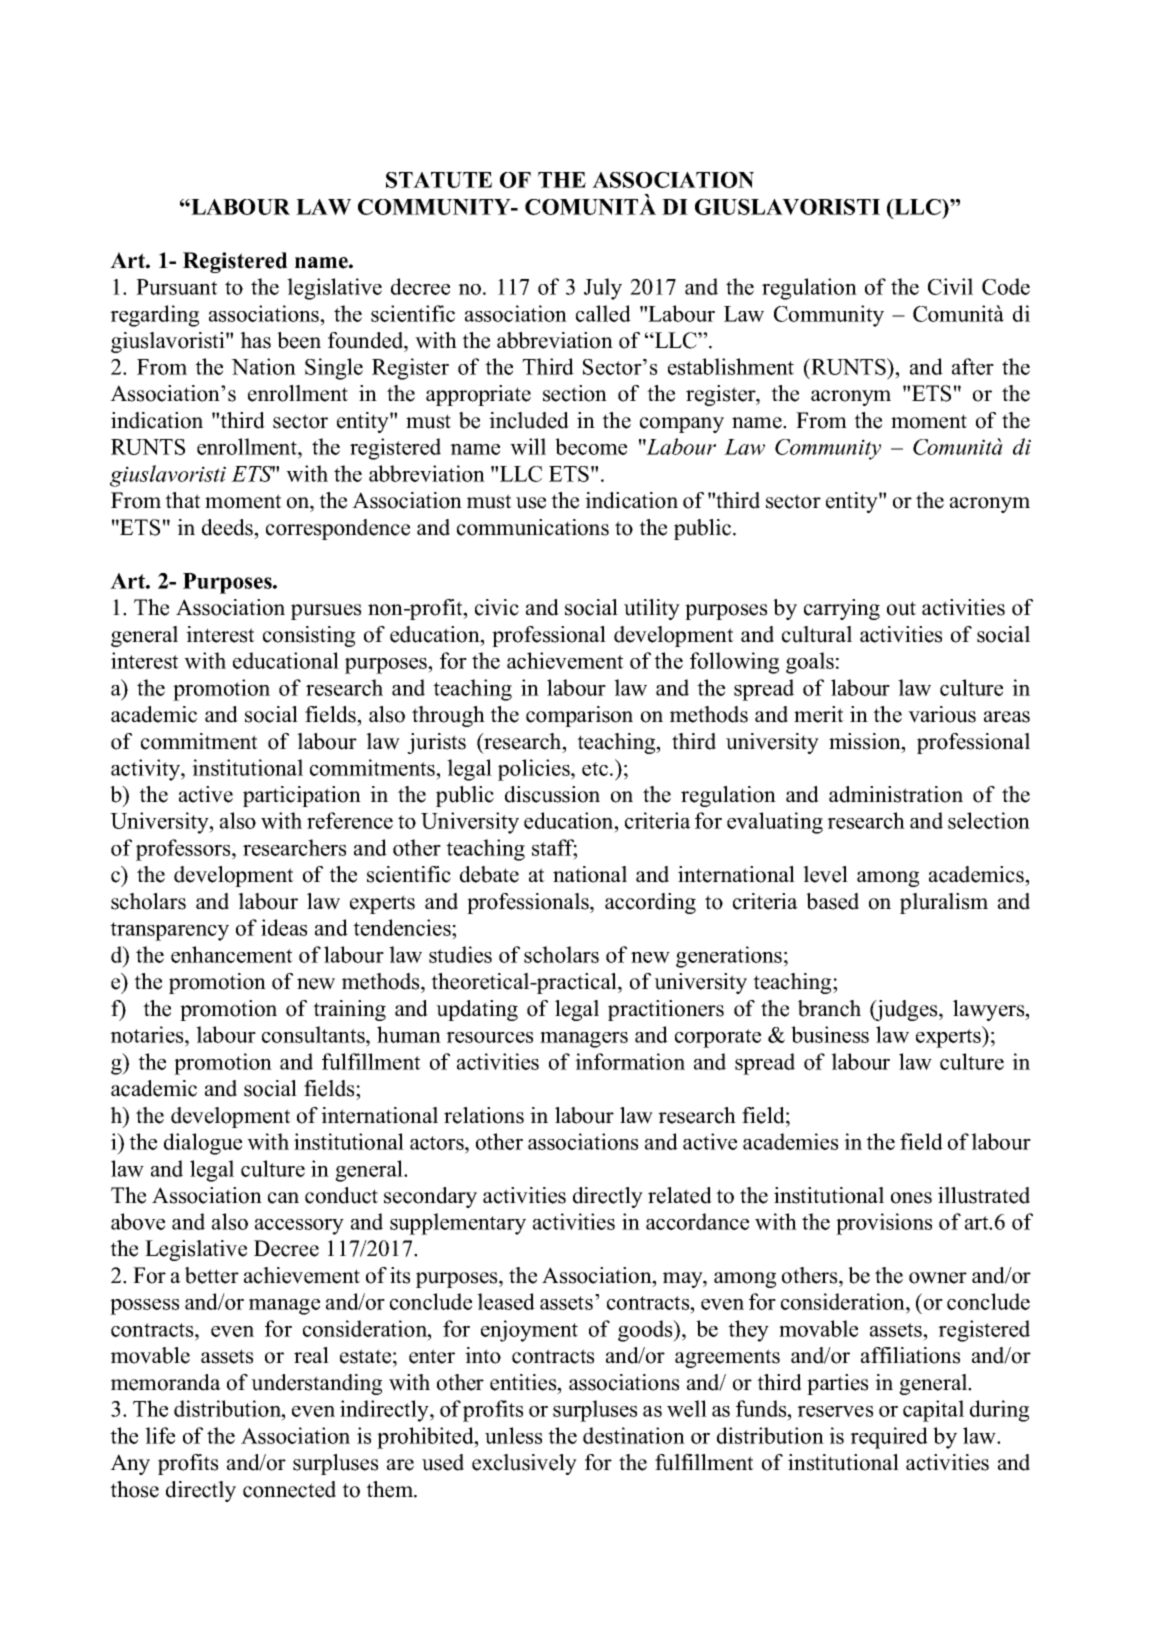 This page has width=1153, height=1630. What do you see at coordinates (603, 289) in the page?
I see `July` at bounding box center [603, 289].
